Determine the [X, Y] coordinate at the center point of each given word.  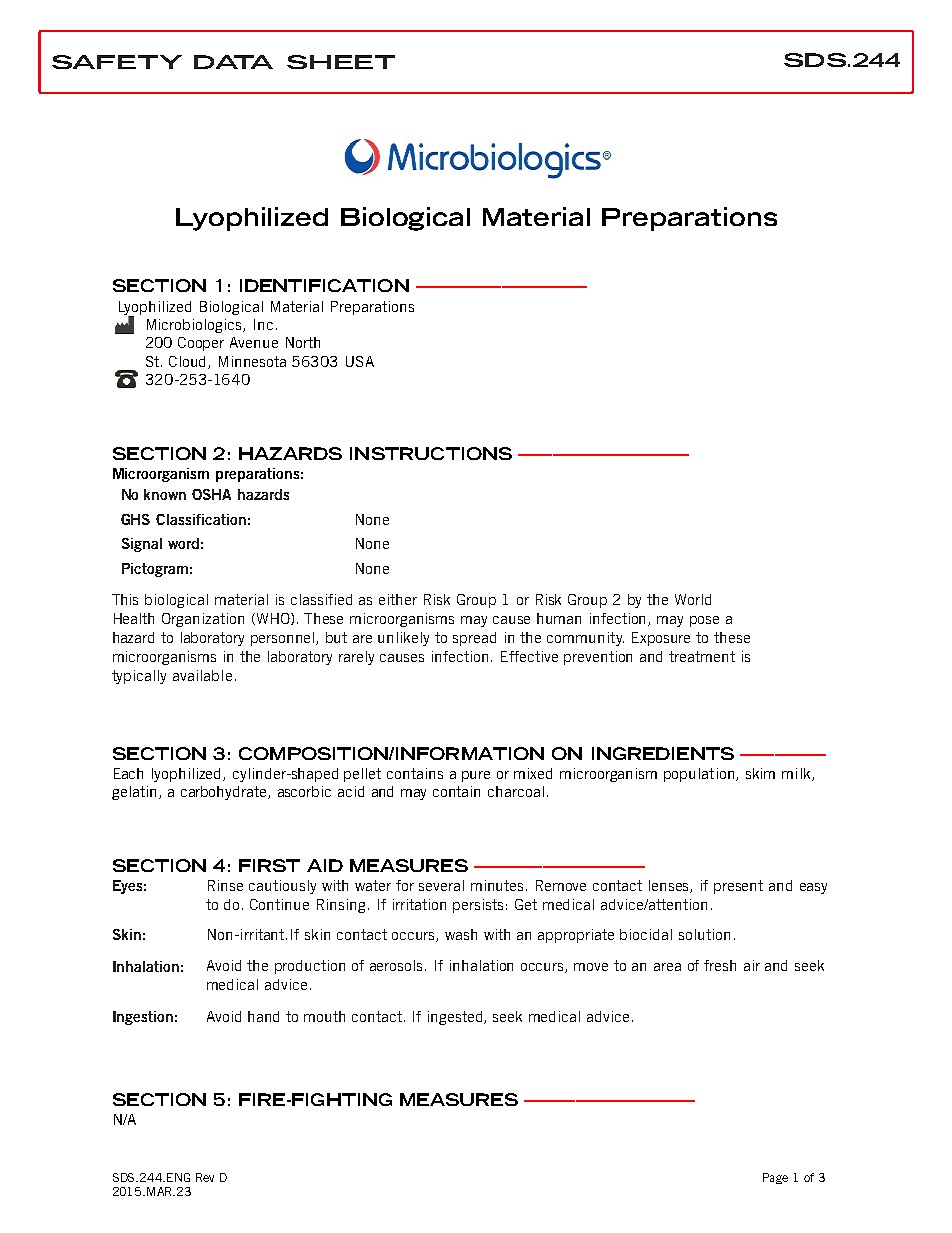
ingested [456, 1018]
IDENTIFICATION [324, 285]
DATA [233, 62]
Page [775, 1178]
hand [263, 1016]
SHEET [341, 62]
